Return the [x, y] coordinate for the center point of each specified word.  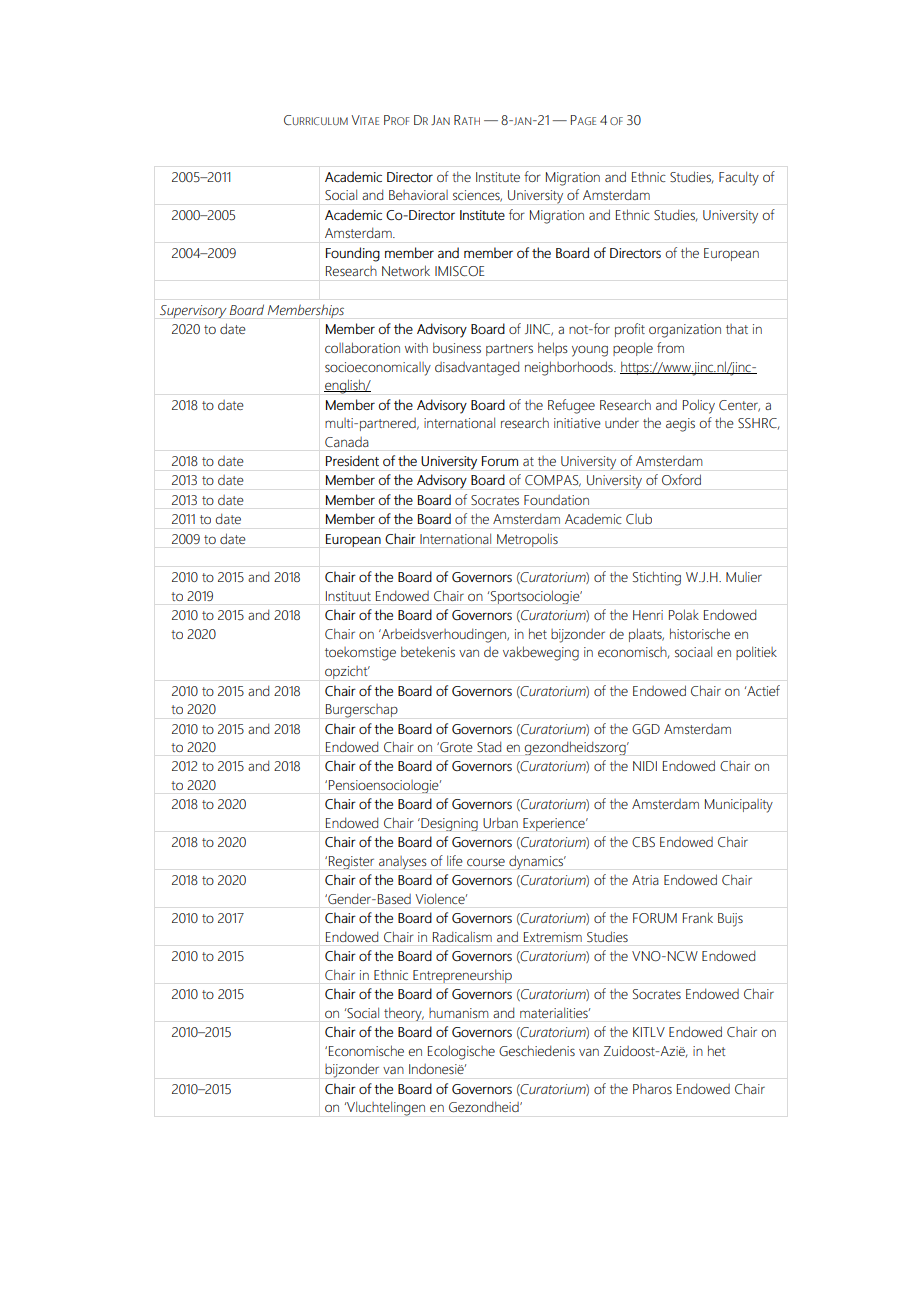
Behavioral [418, 195]
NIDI [645, 766]
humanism [459, 1013]
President [352, 460]
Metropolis [527, 540]
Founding [353, 254]
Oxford [681, 479]
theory [404, 1014]
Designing [448, 824]
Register [351, 862]
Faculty [739, 178]
